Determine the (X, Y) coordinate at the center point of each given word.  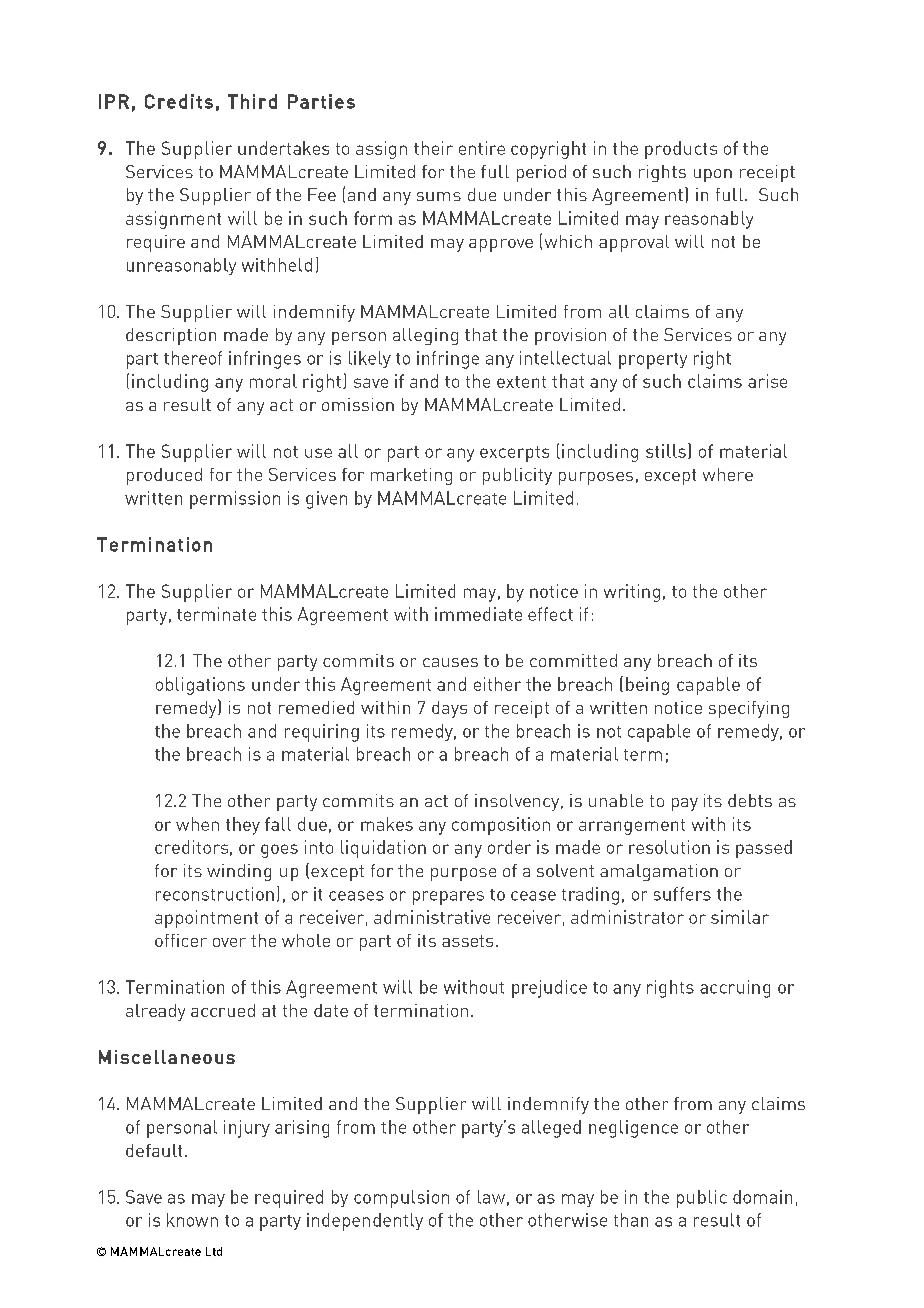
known (192, 1220)
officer (181, 940)
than (631, 1220)
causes (450, 662)
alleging (425, 336)
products (681, 150)
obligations (200, 686)
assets (467, 941)
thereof (193, 358)
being (647, 686)
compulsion (401, 1199)
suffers (682, 894)
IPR (114, 101)
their (433, 148)
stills (666, 451)
